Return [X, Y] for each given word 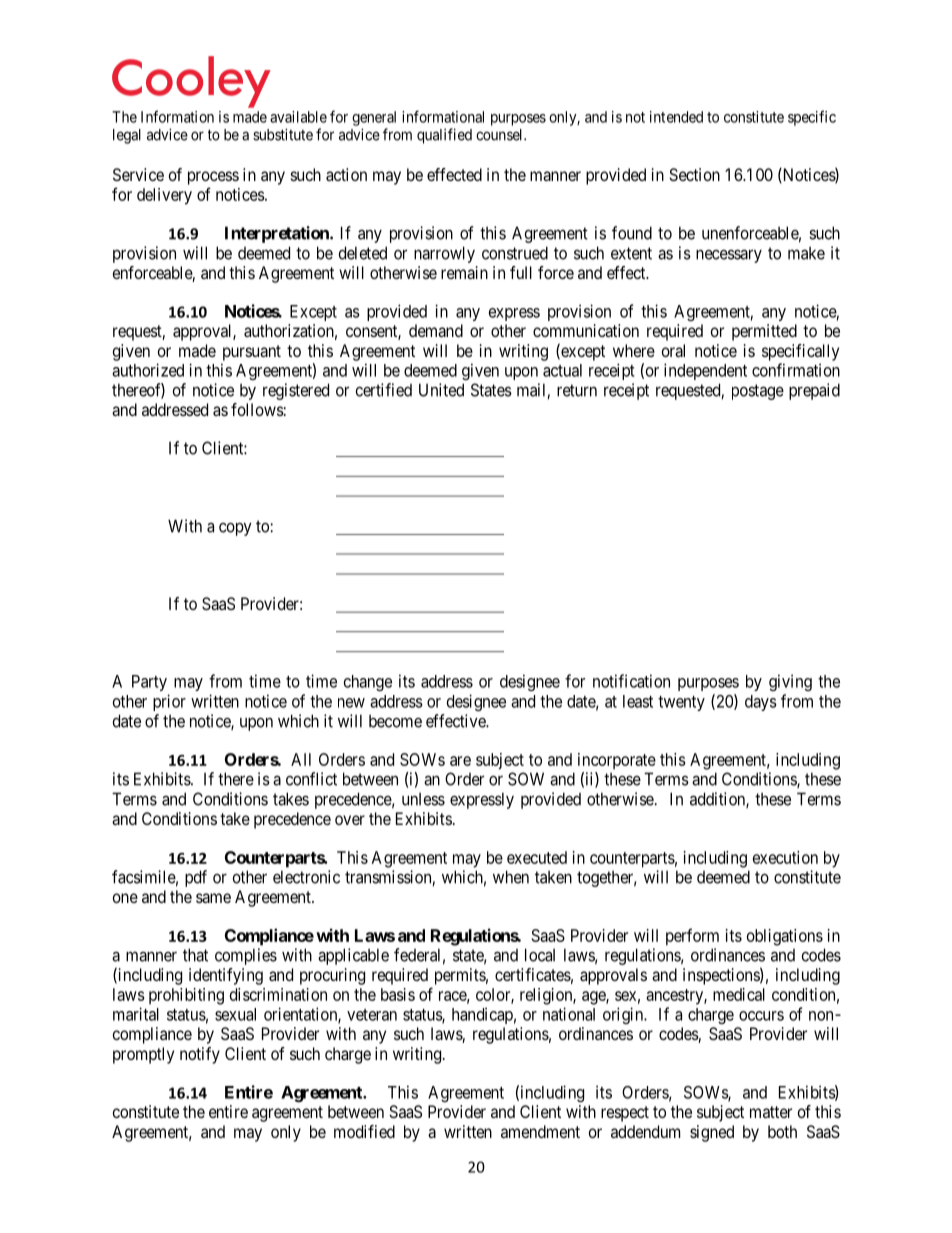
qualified [444, 136]
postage [758, 392]
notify [200, 1055]
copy [235, 529]
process [213, 178]
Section [694, 174]
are [460, 761]
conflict [311, 779]
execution [785, 857]
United [441, 390]
